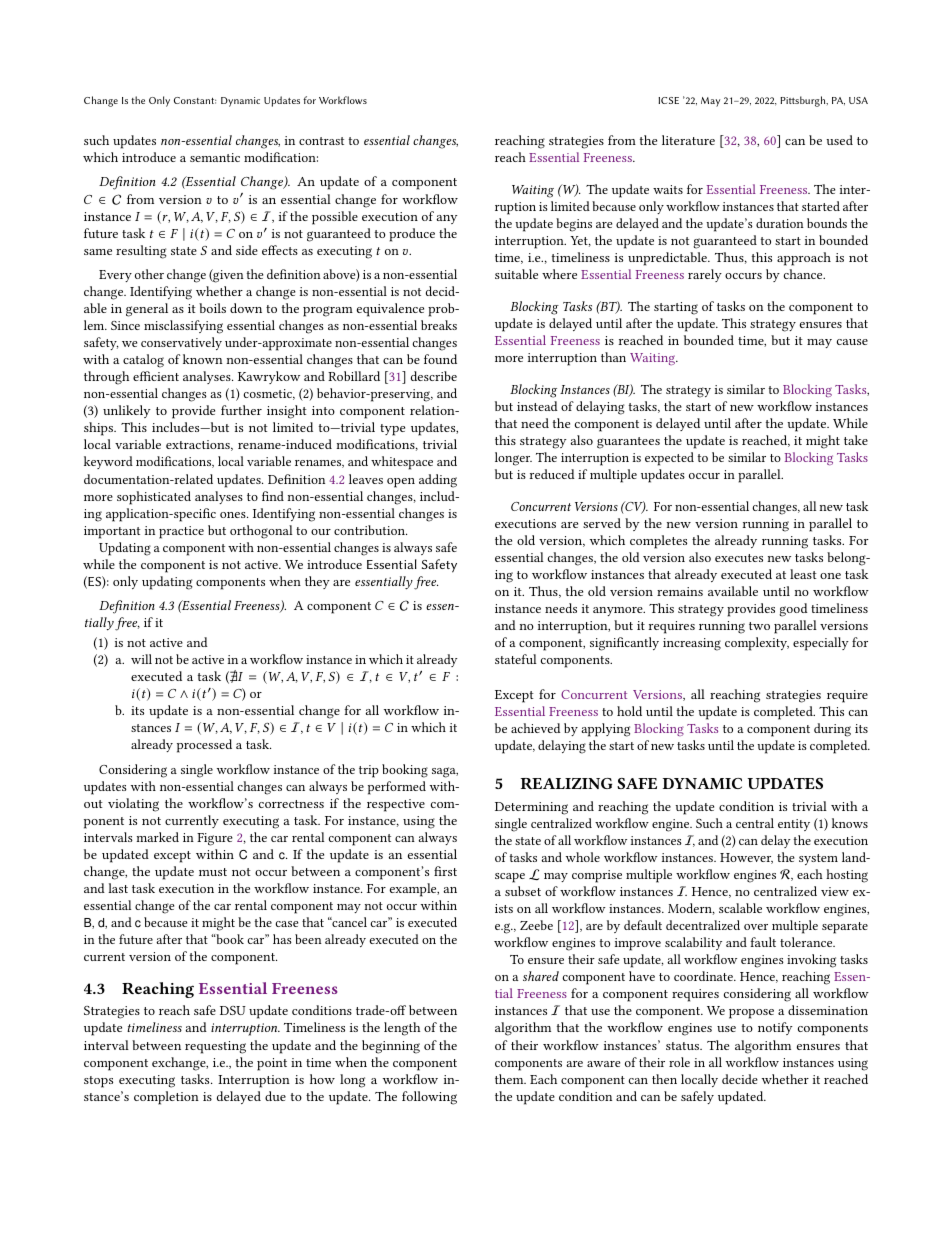  I want to click on during, so click(832, 730).
